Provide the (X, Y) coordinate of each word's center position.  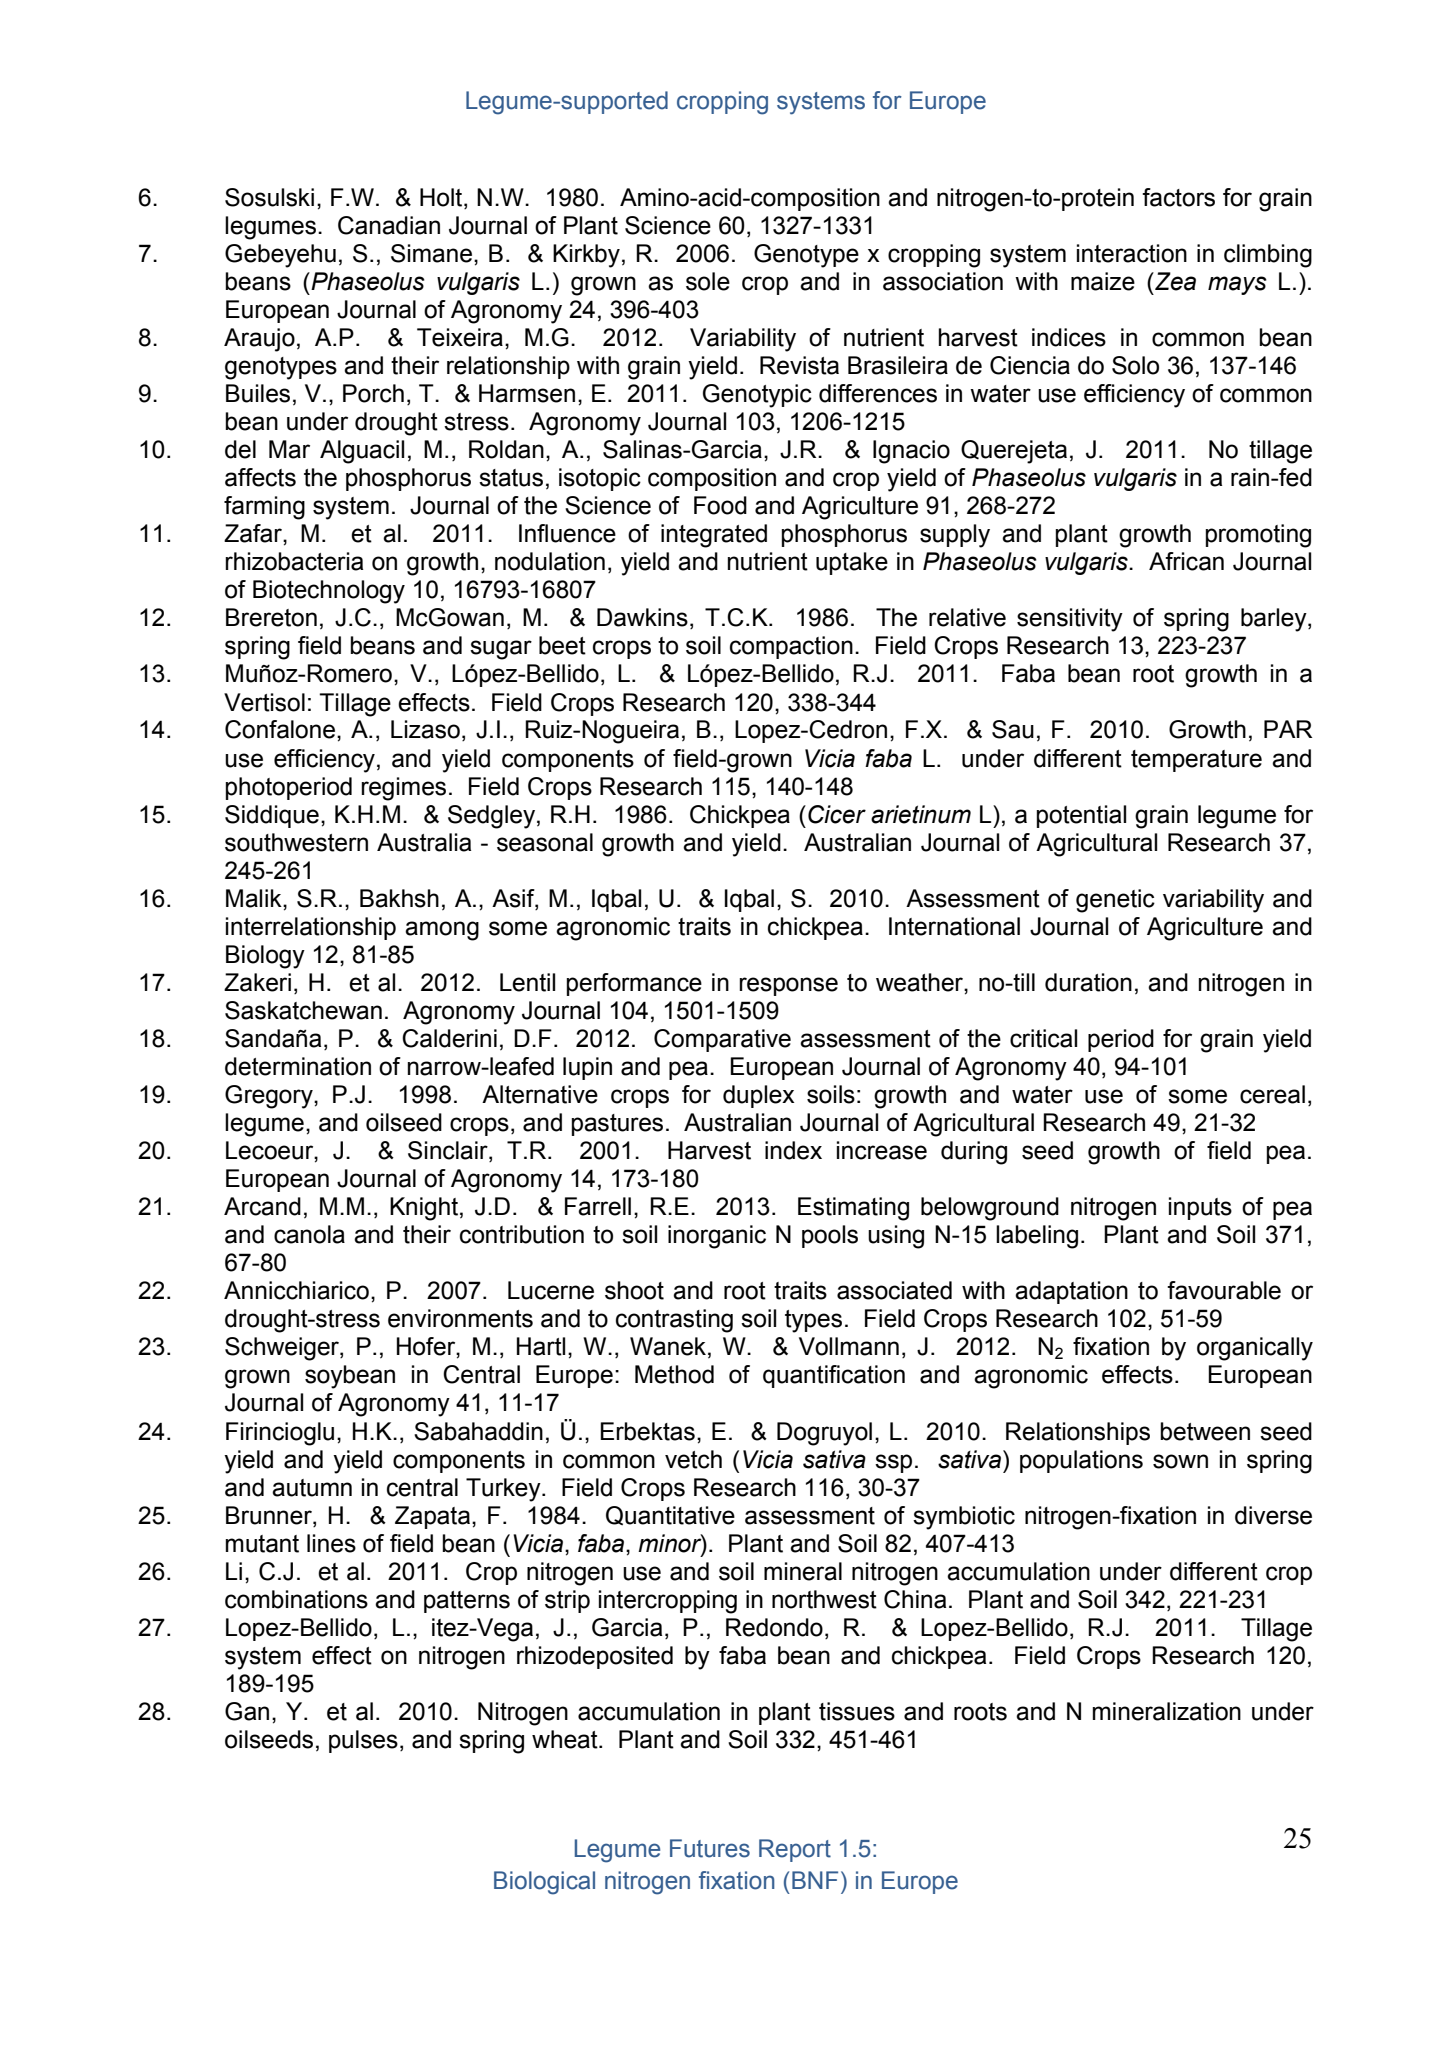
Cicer (837, 814)
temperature (1196, 761)
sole (708, 281)
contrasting (674, 1321)
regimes (403, 789)
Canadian (389, 225)
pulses (363, 1741)
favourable (1224, 1290)
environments (460, 1318)
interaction (1132, 253)
